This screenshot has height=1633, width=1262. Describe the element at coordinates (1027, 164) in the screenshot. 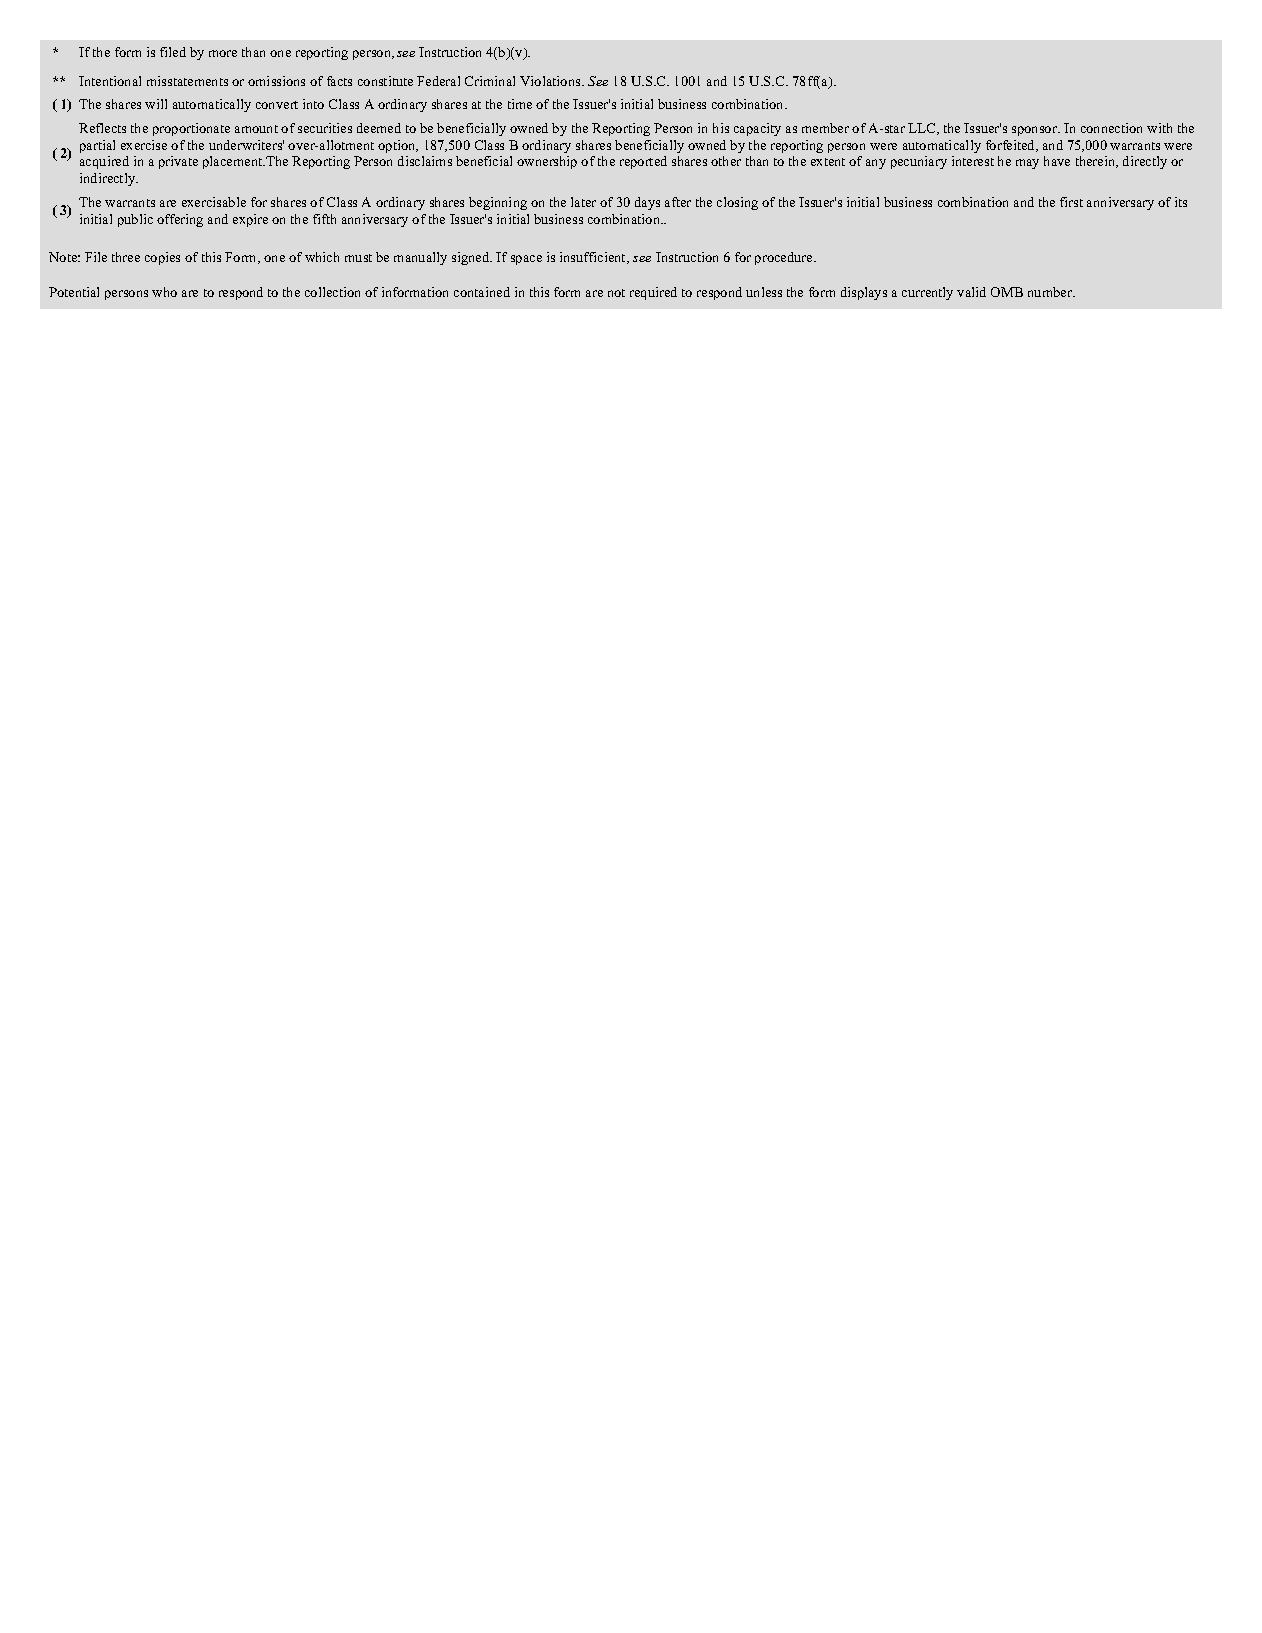

I see `may` at that location.
